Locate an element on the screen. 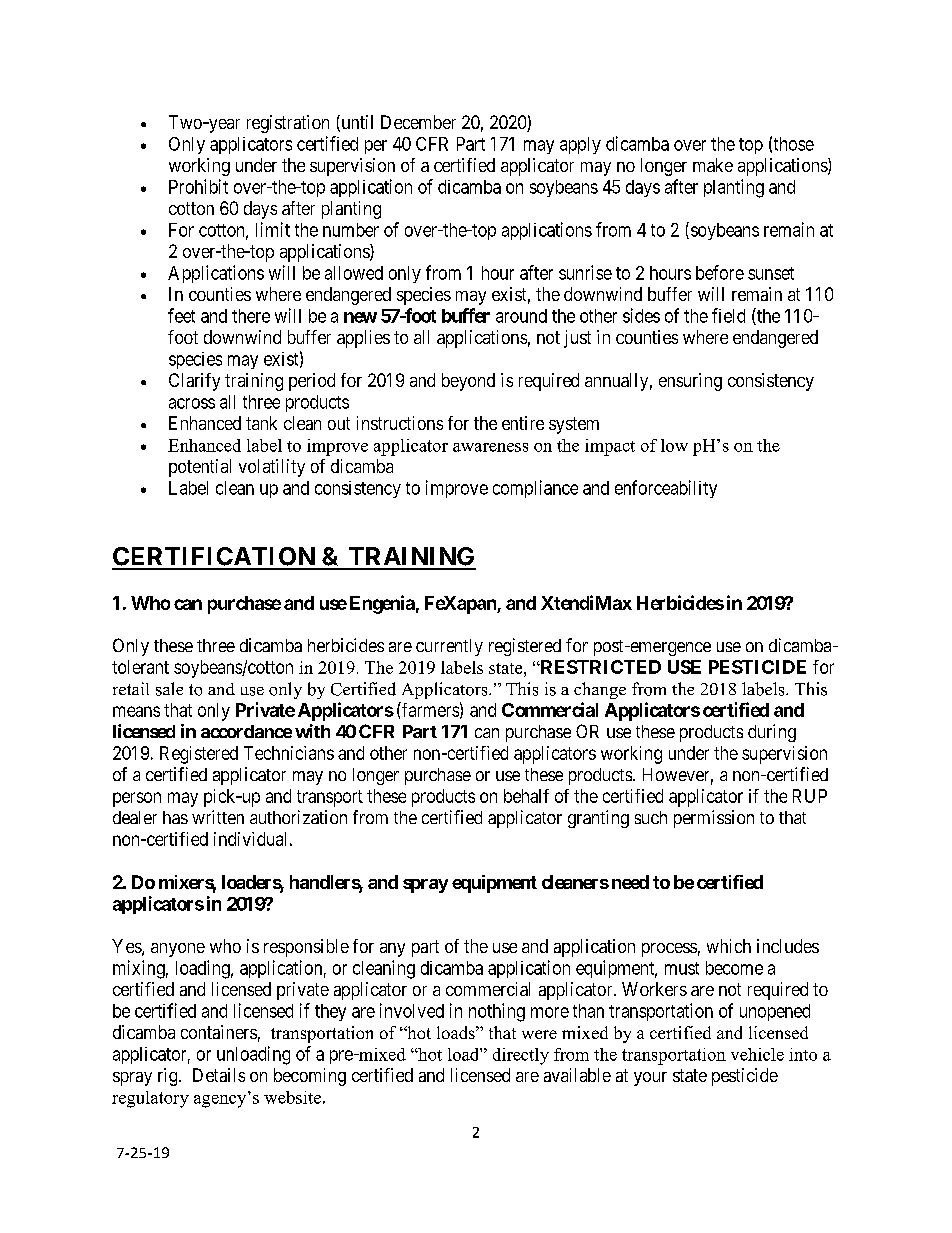 This screenshot has width=952, height=1233. currently is located at coordinates (449, 647).
